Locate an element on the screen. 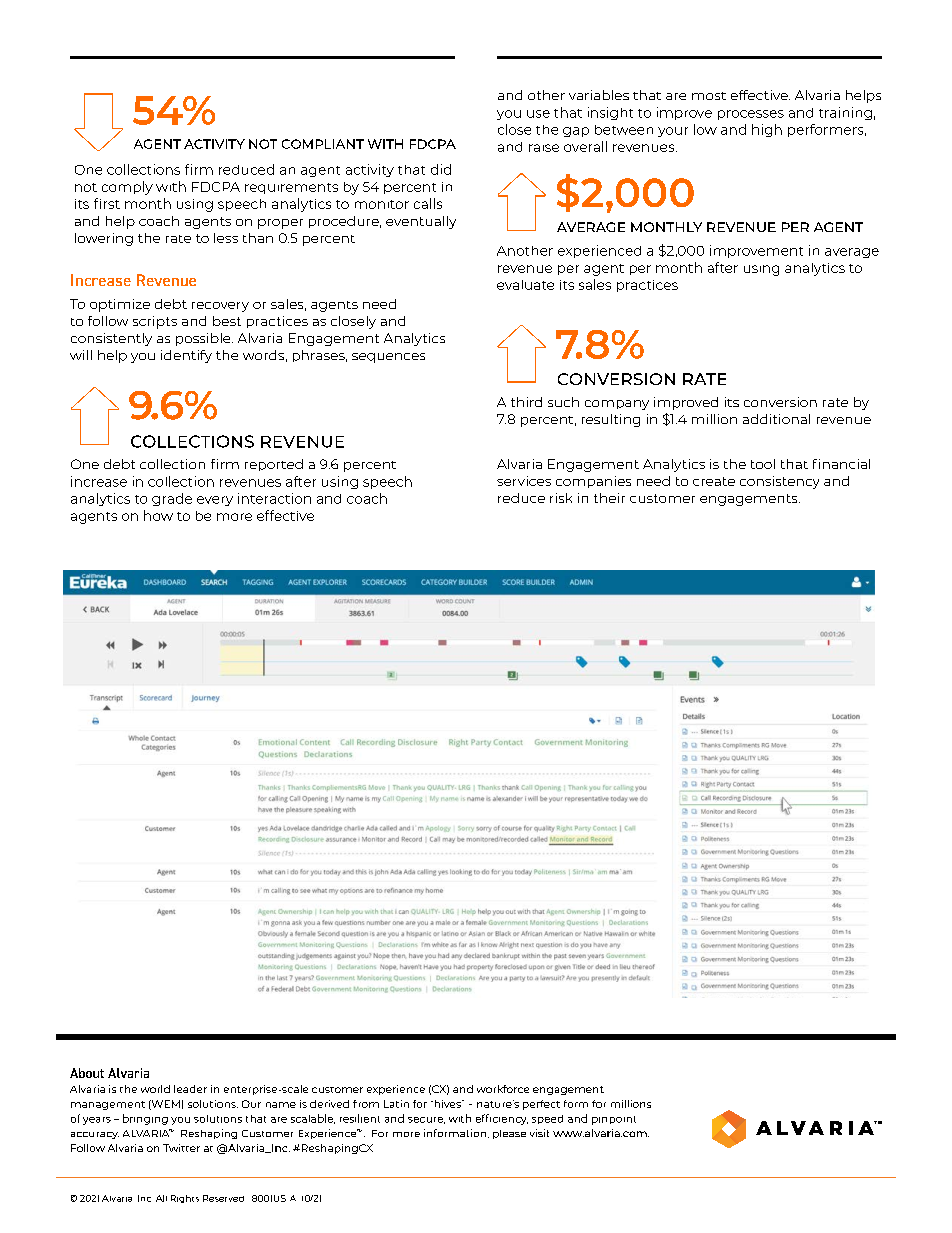  comply is located at coordinates (127, 188).
